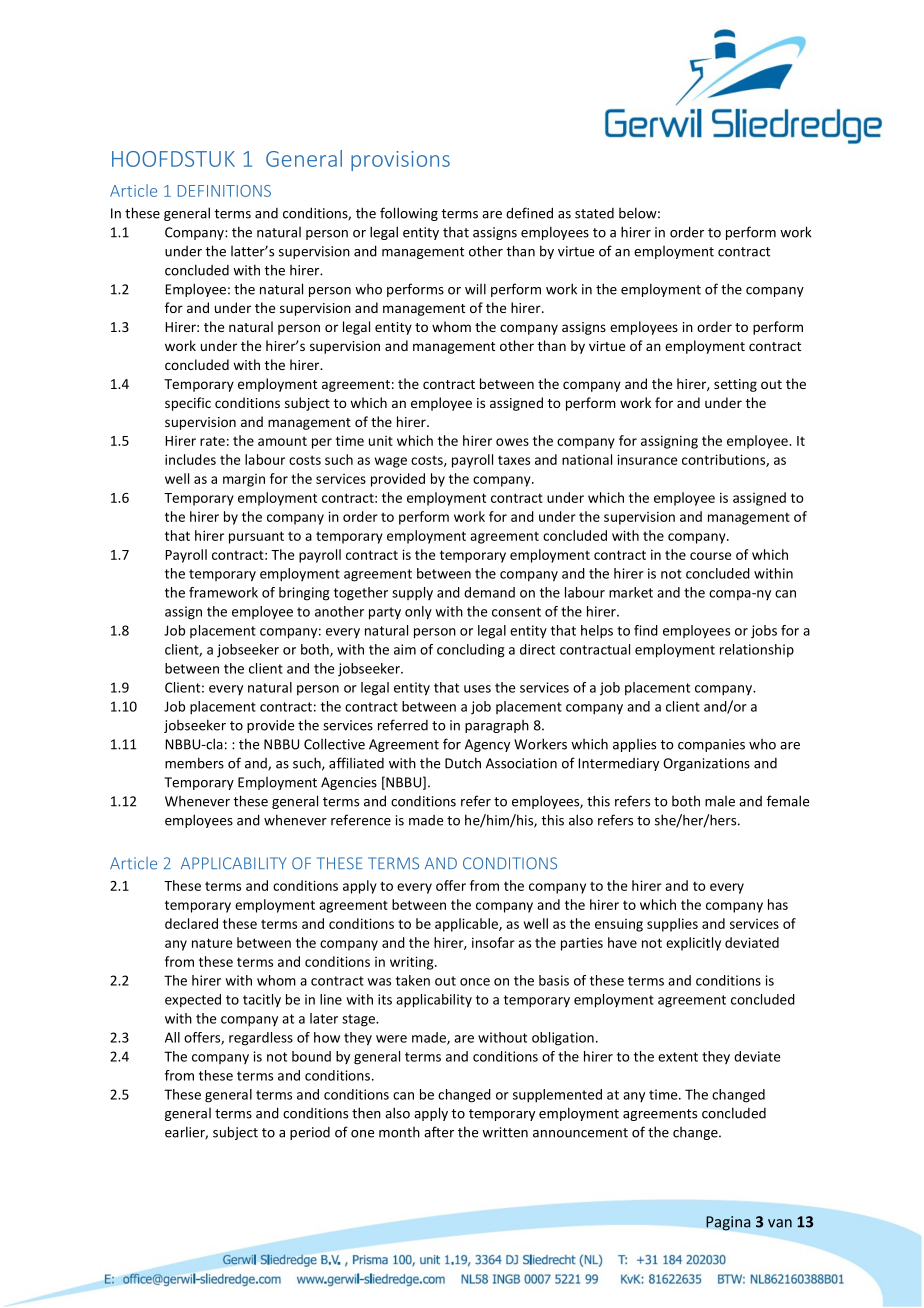  Describe the element at coordinates (728, 1223) in the page. I see `Pagina` at that location.
